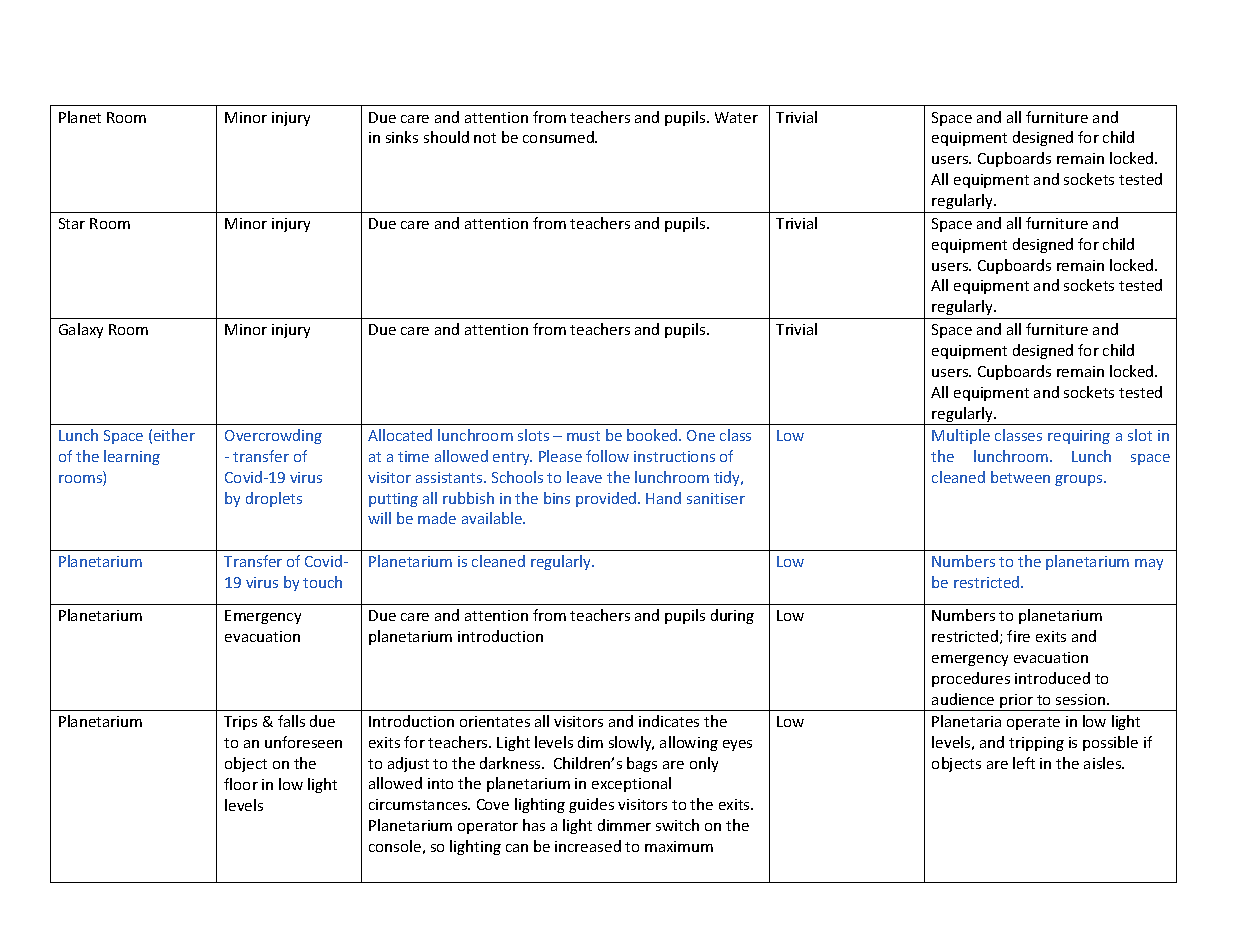  I want to click on leave, so click(584, 477).
